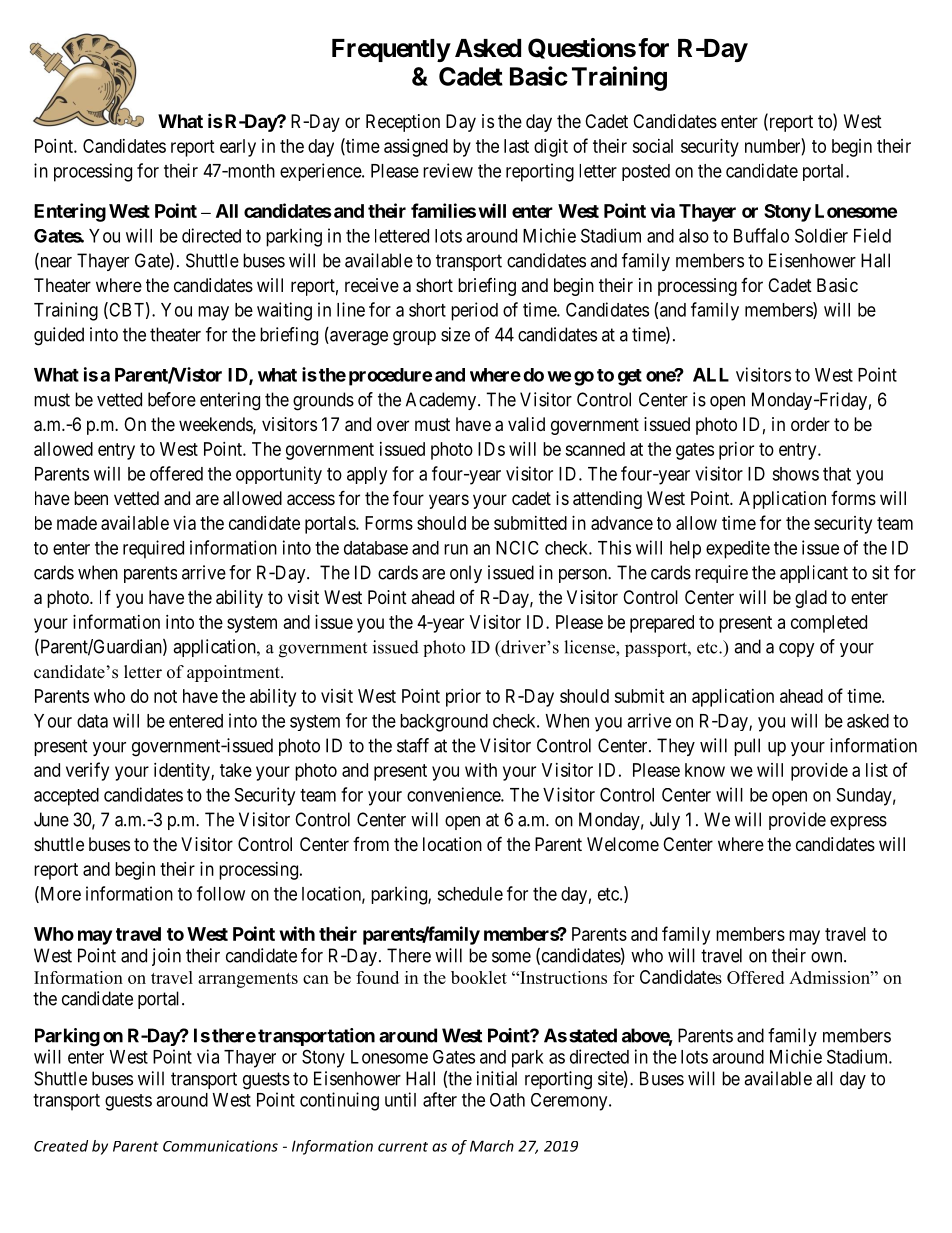  I want to click on schedule, so click(470, 894).
